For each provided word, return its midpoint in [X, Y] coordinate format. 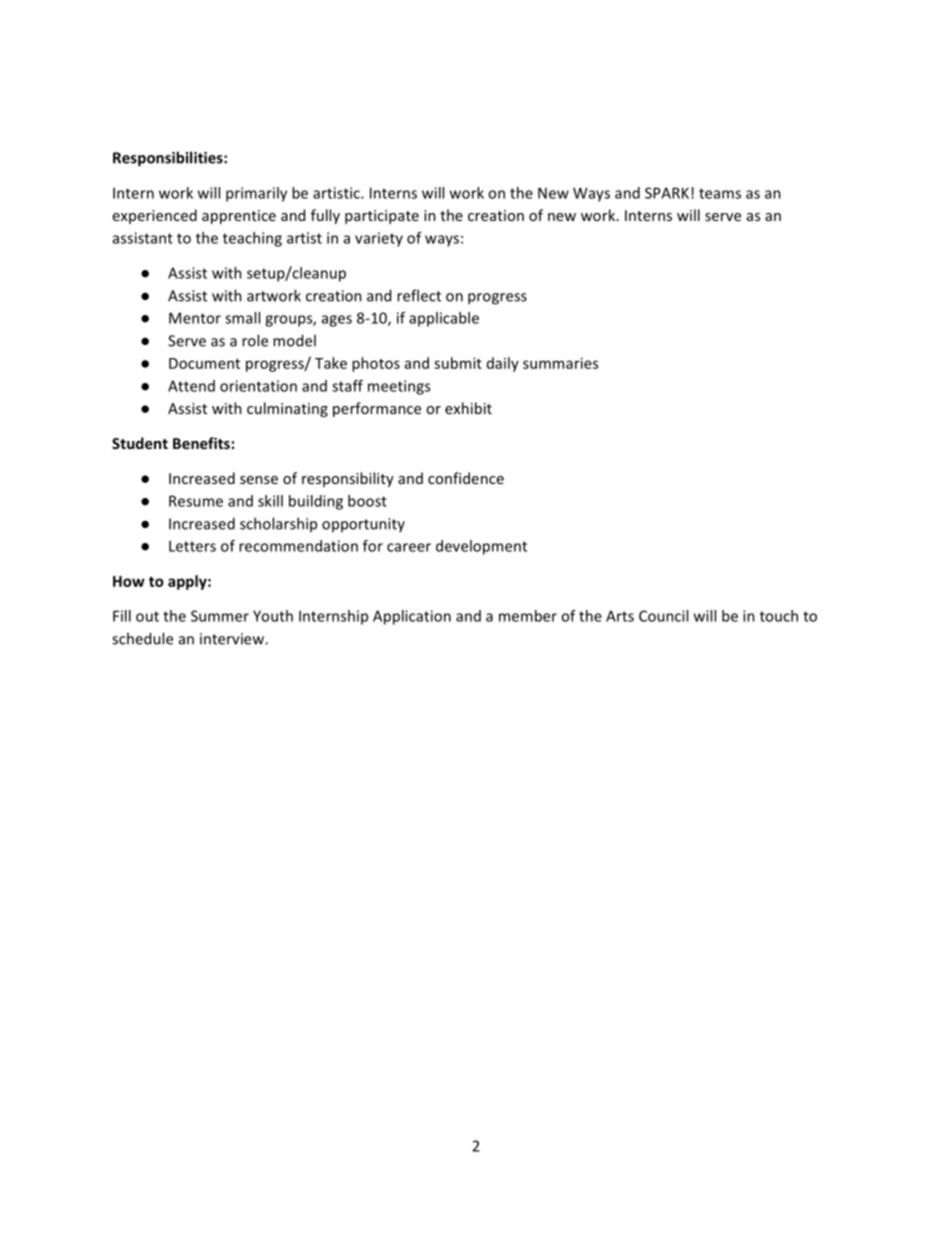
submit [458, 363]
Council [663, 616]
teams [720, 193]
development [481, 547]
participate [382, 217]
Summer [220, 616]
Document [204, 363]
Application [412, 617]
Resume [196, 501]
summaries [560, 363]
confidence [466, 478]
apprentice [239, 217]
